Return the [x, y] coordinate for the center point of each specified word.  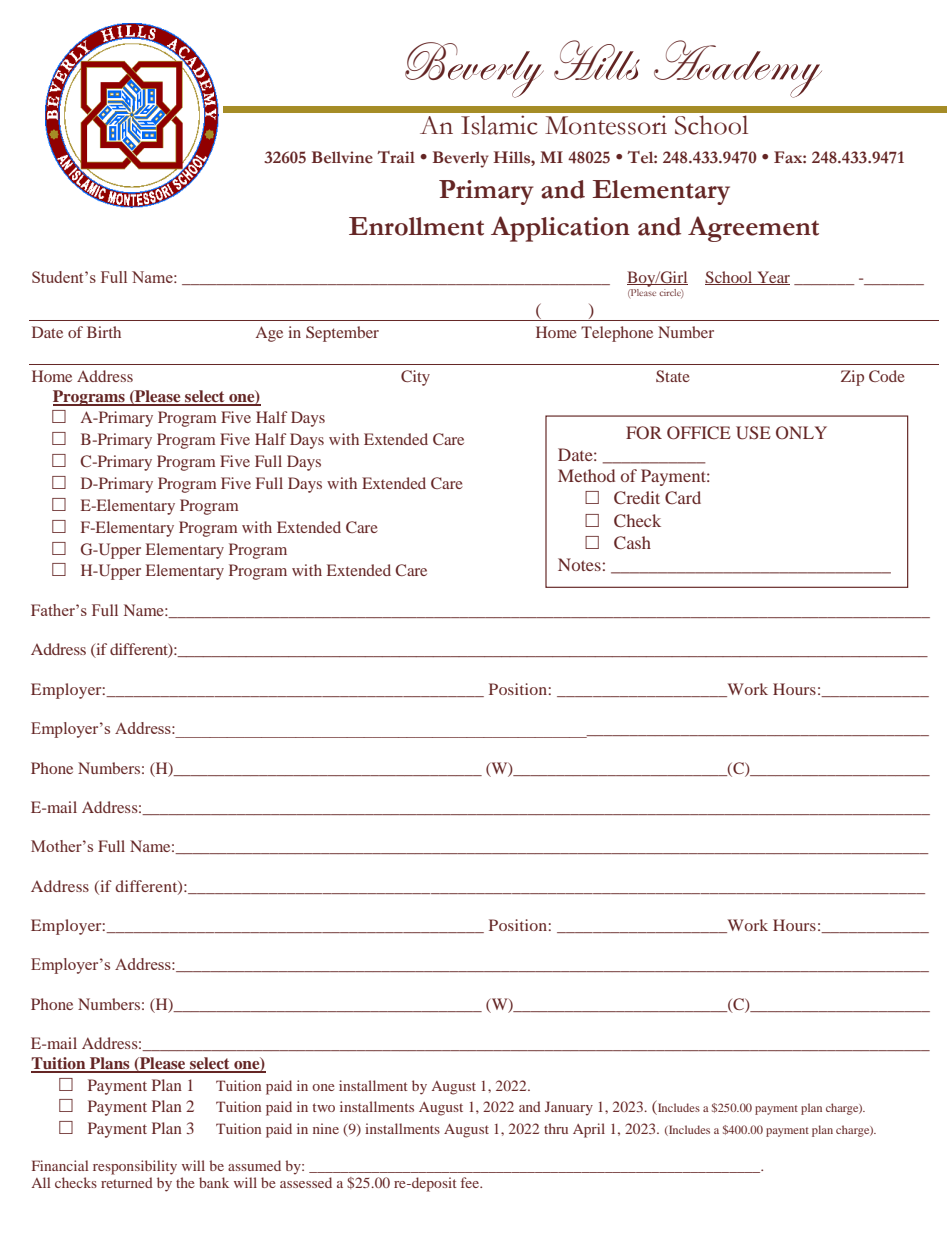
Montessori [606, 125]
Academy [738, 69]
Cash [632, 543]
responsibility [135, 1167]
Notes [579, 564]
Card [683, 497]
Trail [396, 157]
